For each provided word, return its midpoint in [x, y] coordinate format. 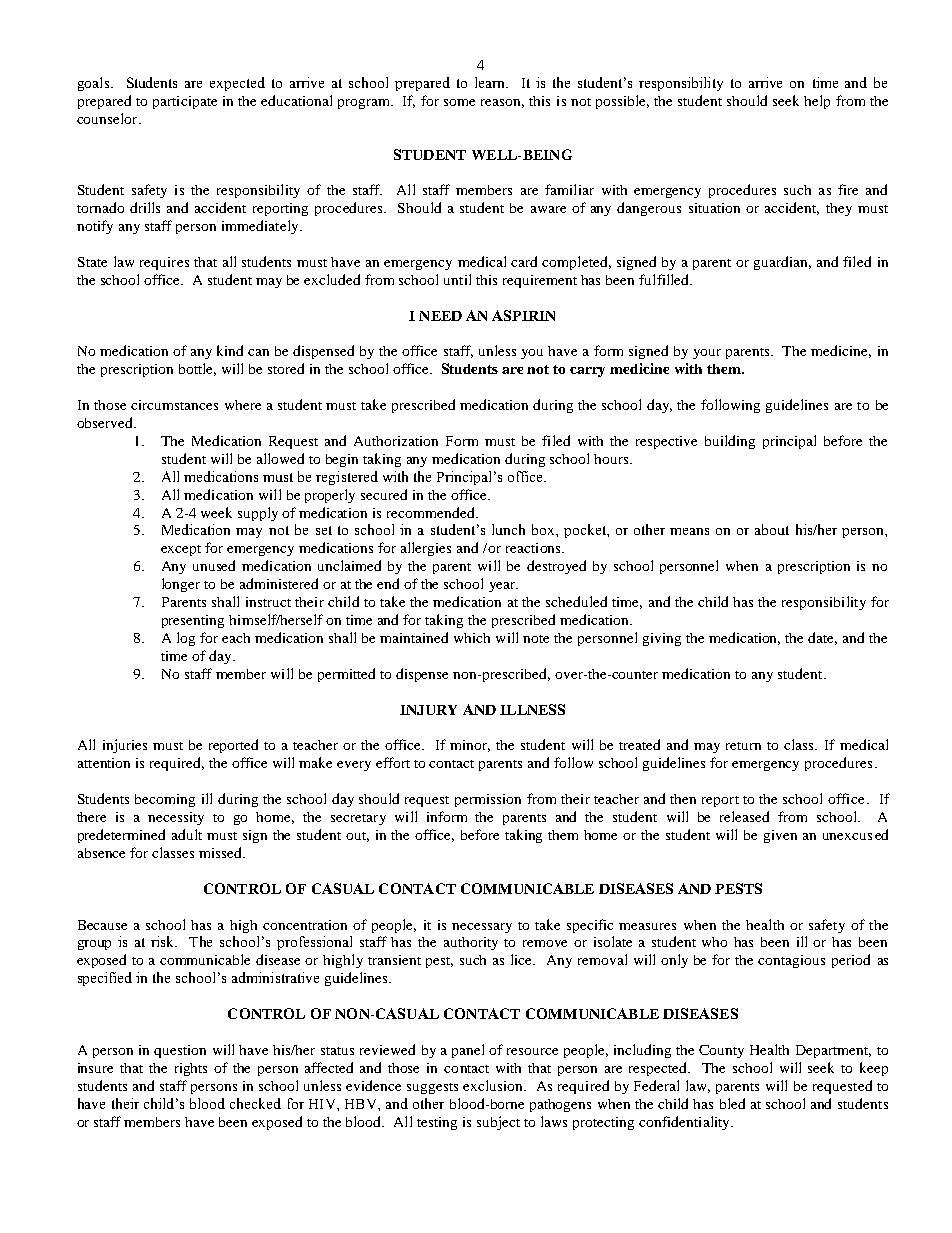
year [503, 587]
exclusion [494, 1085]
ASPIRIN [523, 315]
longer [181, 585]
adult [187, 834]
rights [191, 1069]
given [780, 836]
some [459, 102]
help [817, 102]
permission [488, 800]
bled [732, 1103]
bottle [197, 369]
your [707, 354]
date [822, 638]
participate [185, 102]
